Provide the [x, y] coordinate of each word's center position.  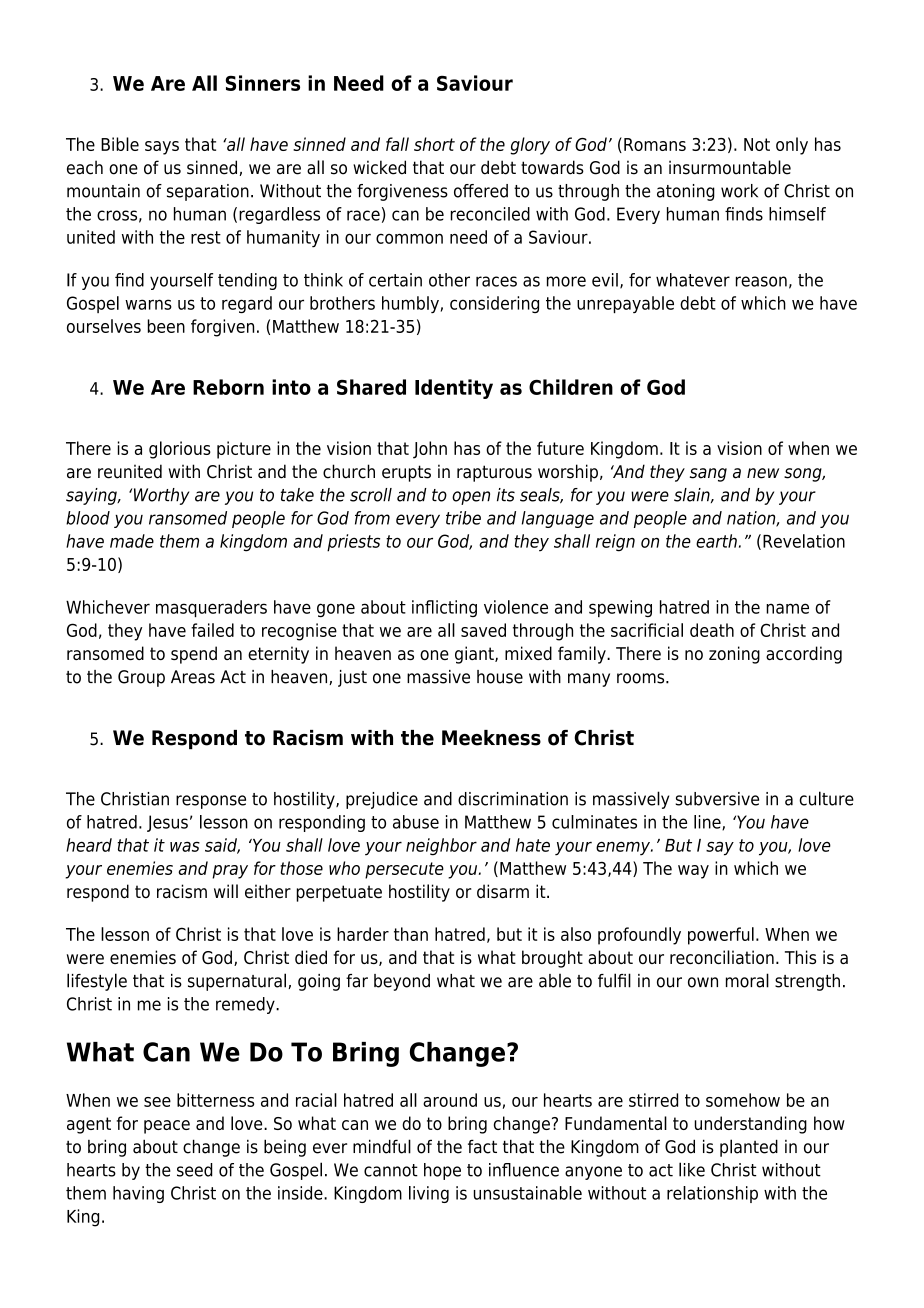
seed [195, 1170]
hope [442, 1171]
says [162, 148]
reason [761, 281]
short [434, 144]
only [792, 146]
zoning [734, 655]
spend [194, 655]
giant [475, 655]
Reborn [228, 387]
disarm [503, 891]
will [226, 891]
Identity [454, 389]
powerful [721, 936]
